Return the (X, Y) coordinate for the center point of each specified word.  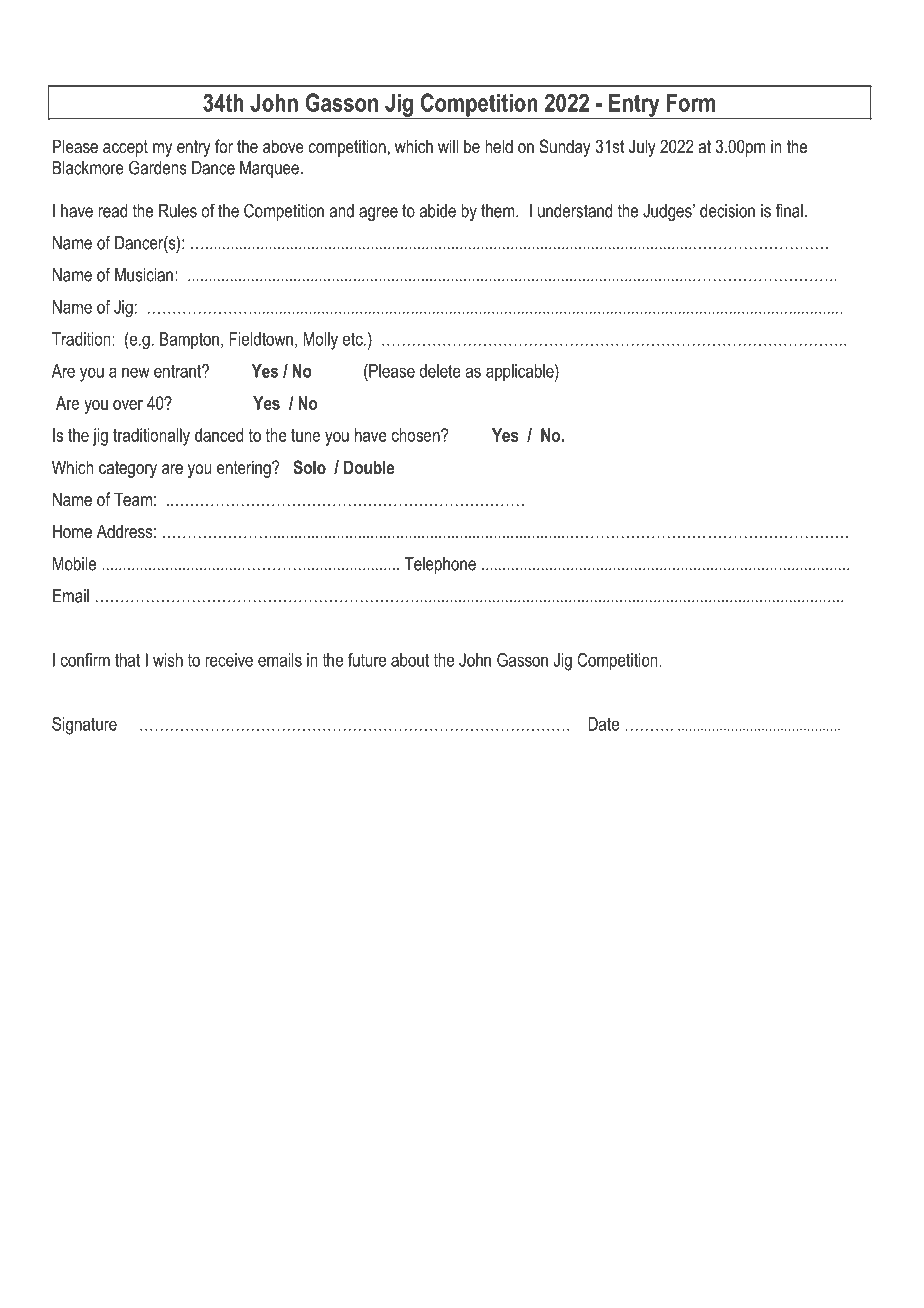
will (448, 146)
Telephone (440, 565)
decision (727, 211)
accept (125, 148)
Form (691, 102)
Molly (320, 341)
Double (369, 467)
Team (133, 499)
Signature (84, 726)
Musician (144, 275)
